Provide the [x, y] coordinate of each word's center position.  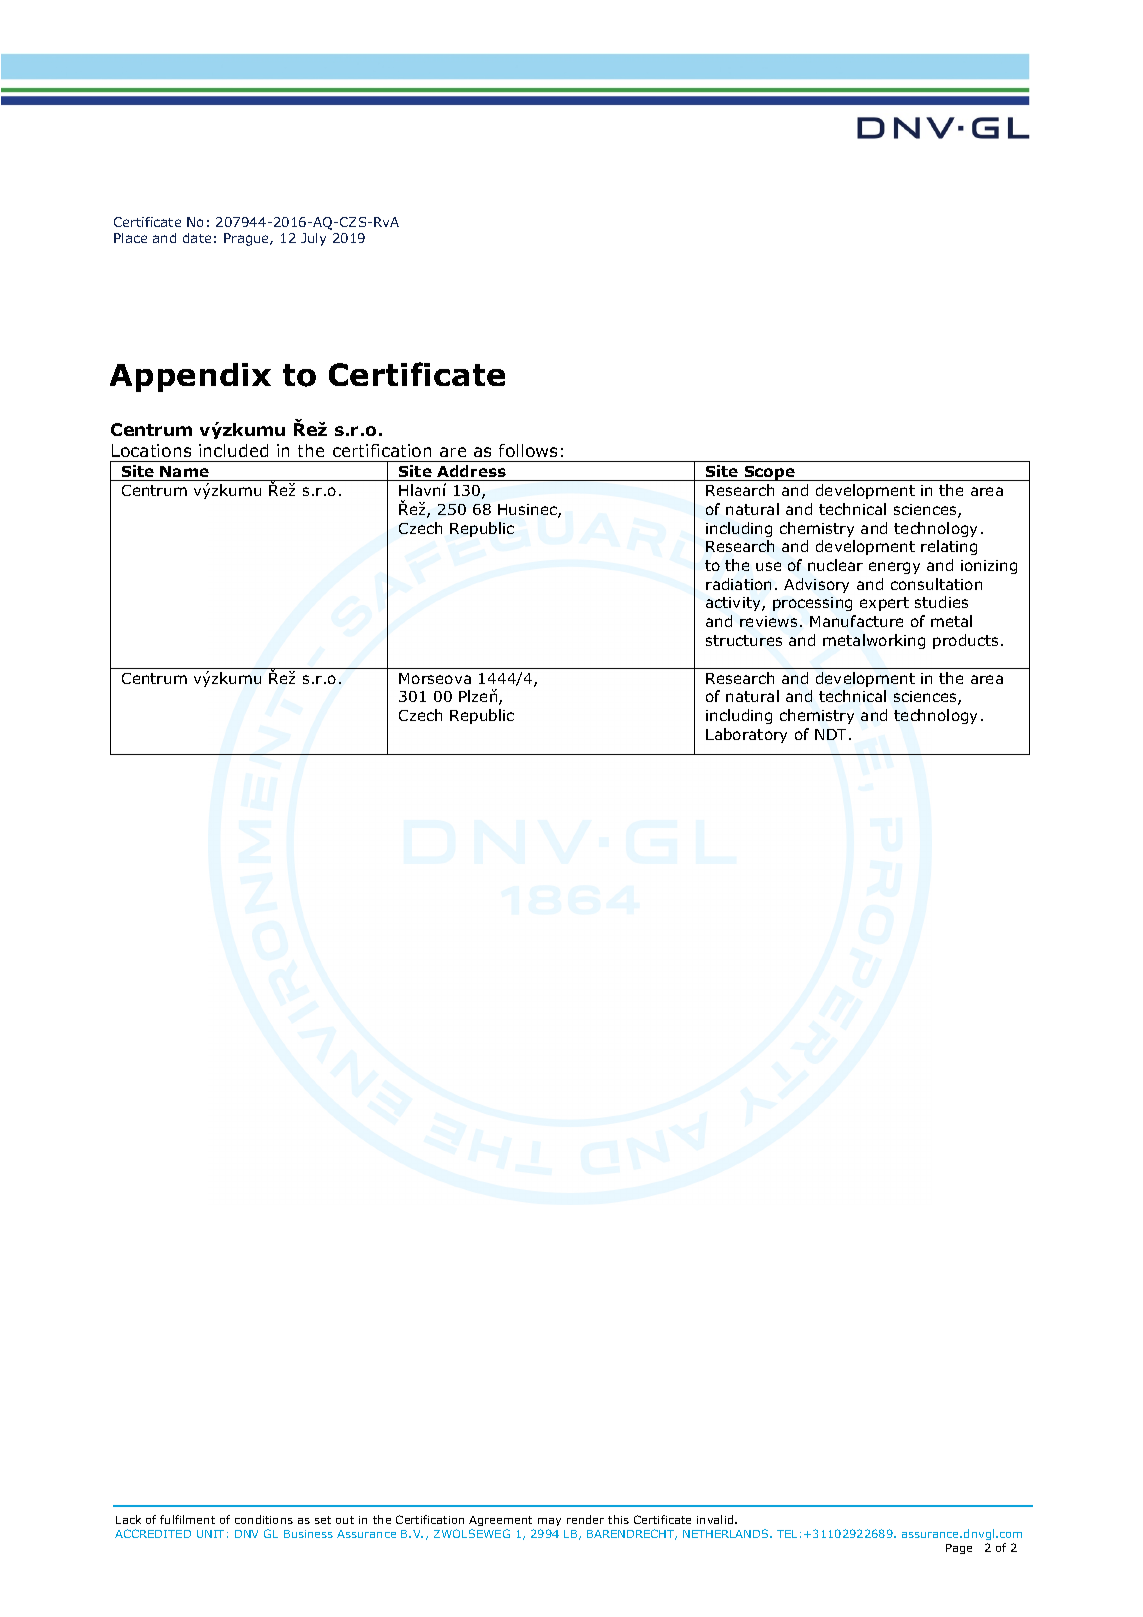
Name [184, 471]
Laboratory [746, 735]
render [585, 1519]
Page [959, 1549]
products [965, 641]
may [549, 1524]
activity [734, 604]
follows [528, 450]
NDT [832, 734]
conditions [264, 1519]
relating [949, 547]
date [197, 238]
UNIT [210, 1534]
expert [884, 604]
